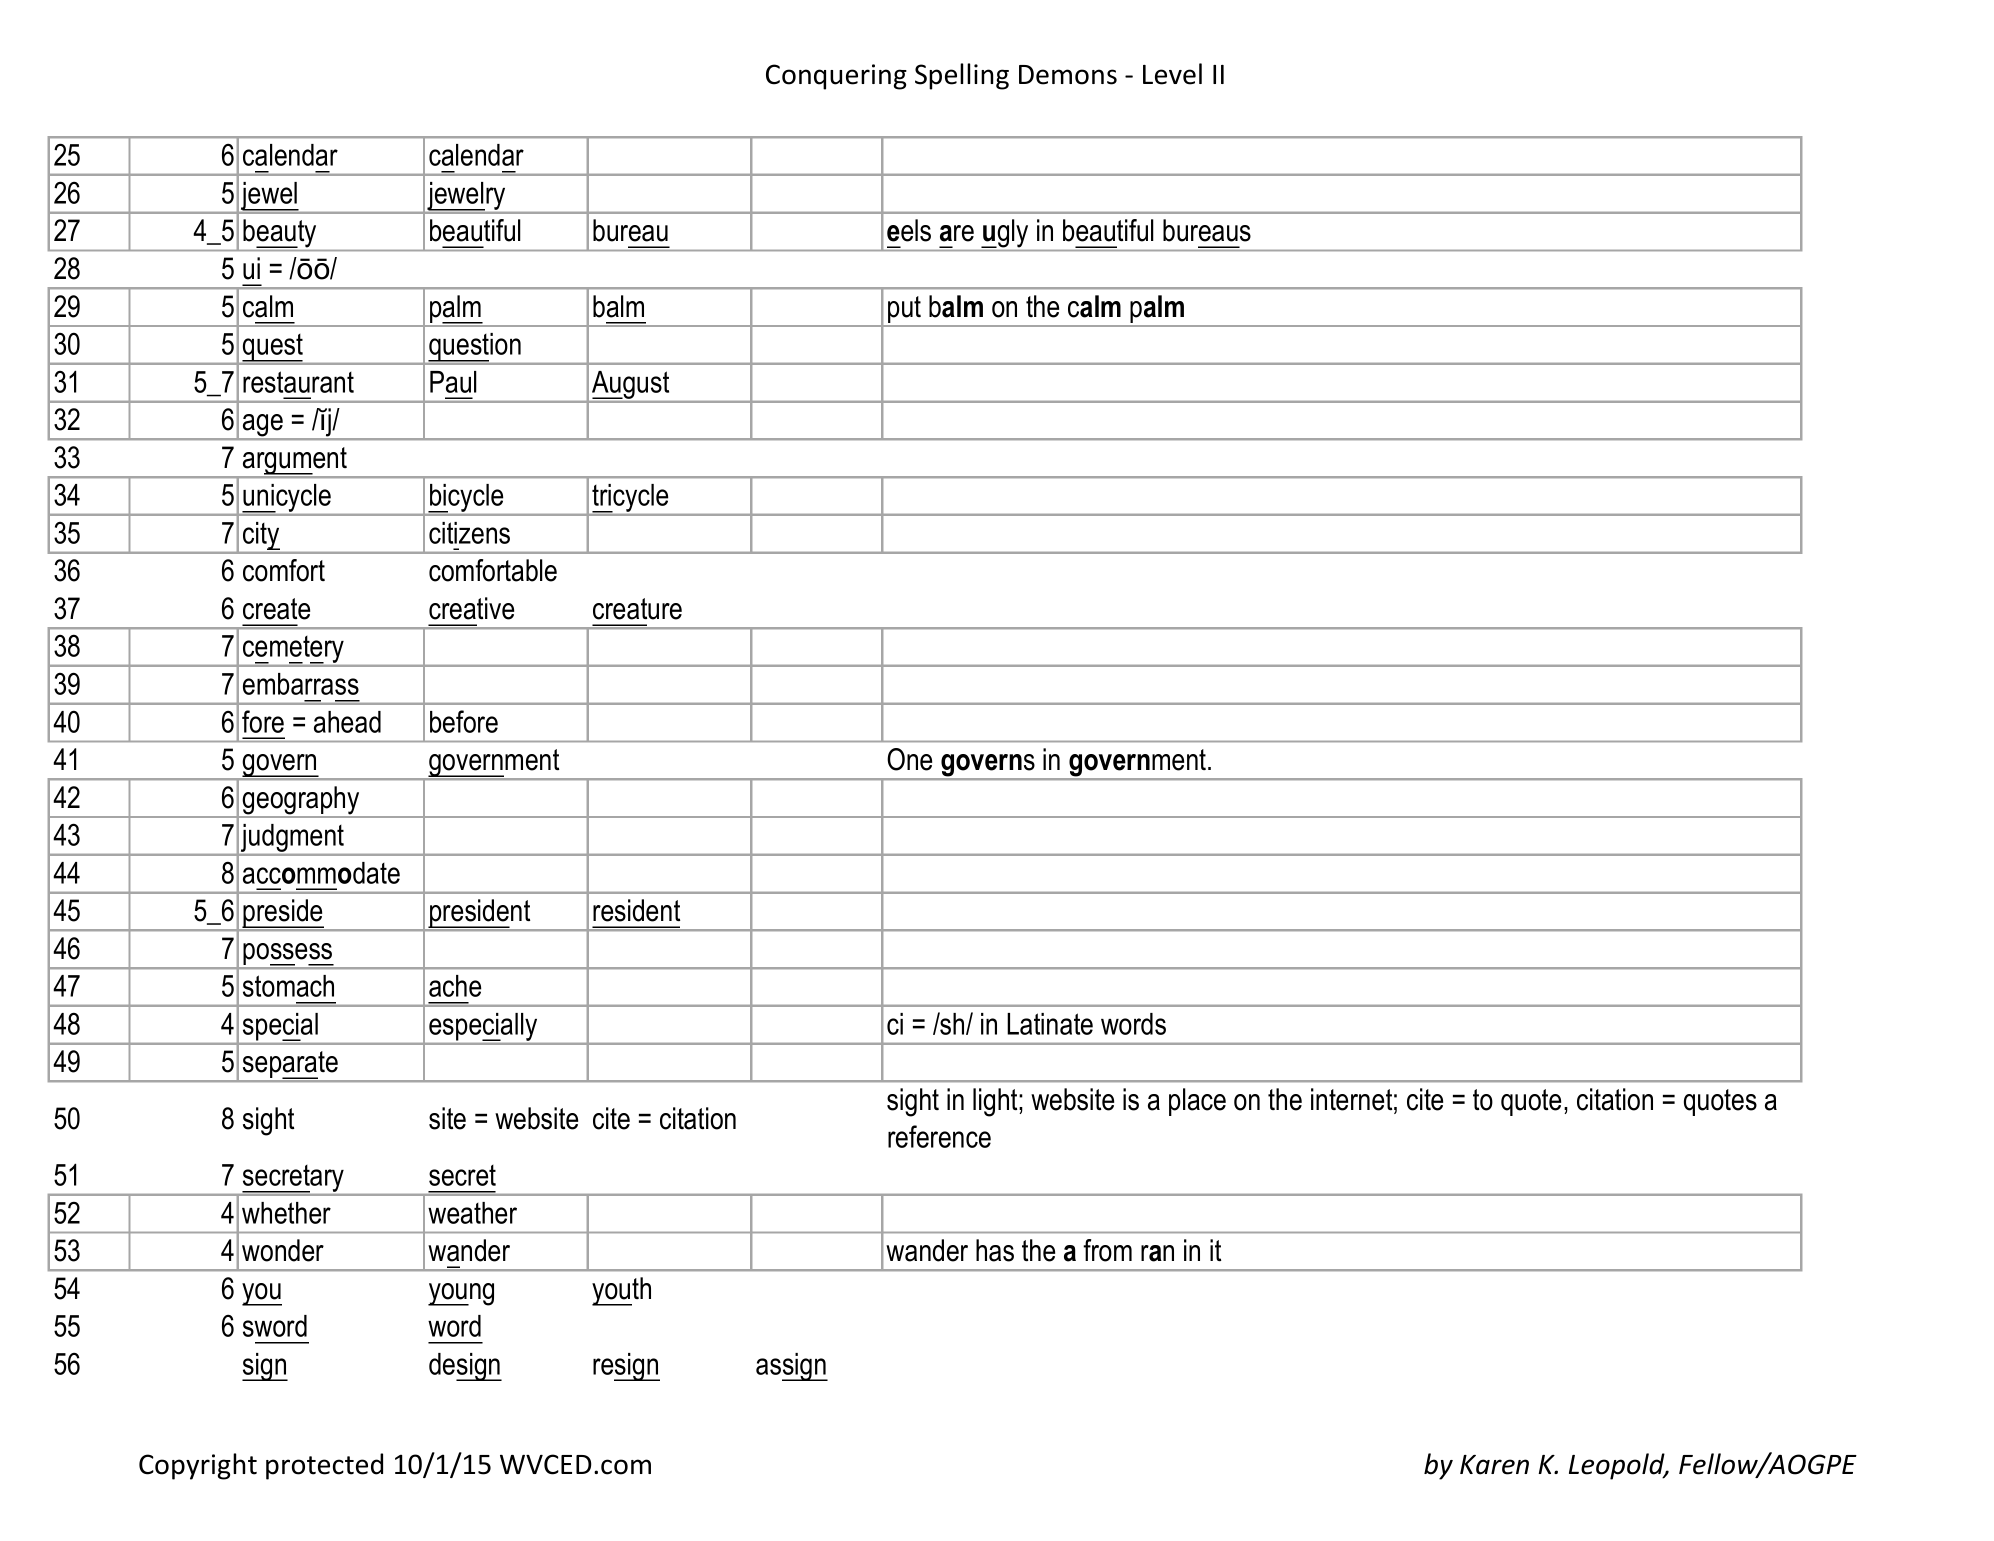 This screenshot has height=1541, width=1994. Describe the element at coordinates (637, 609) in the screenshot. I see `creature` at that location.
